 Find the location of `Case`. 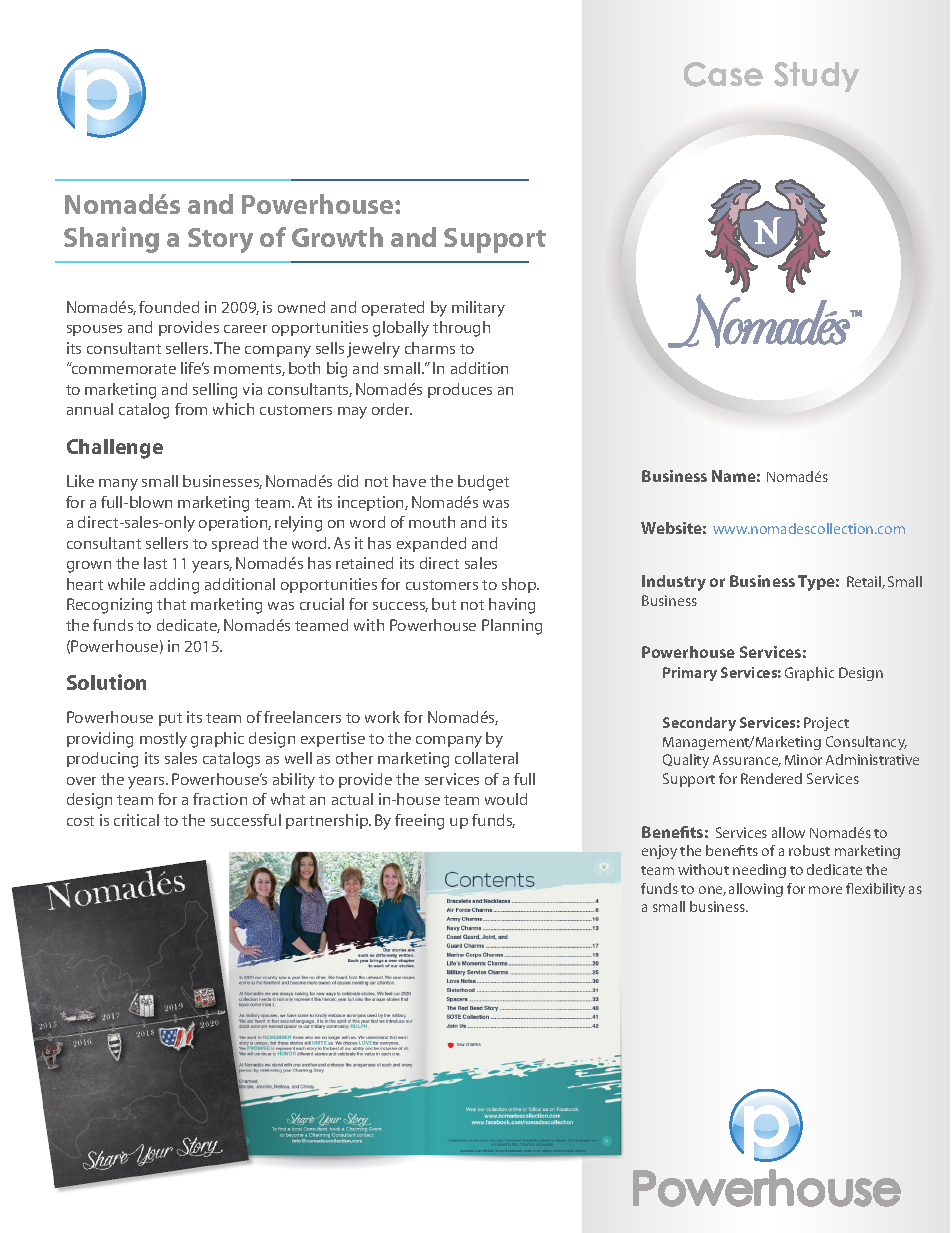

Case is located at coordinates (723, 74).
